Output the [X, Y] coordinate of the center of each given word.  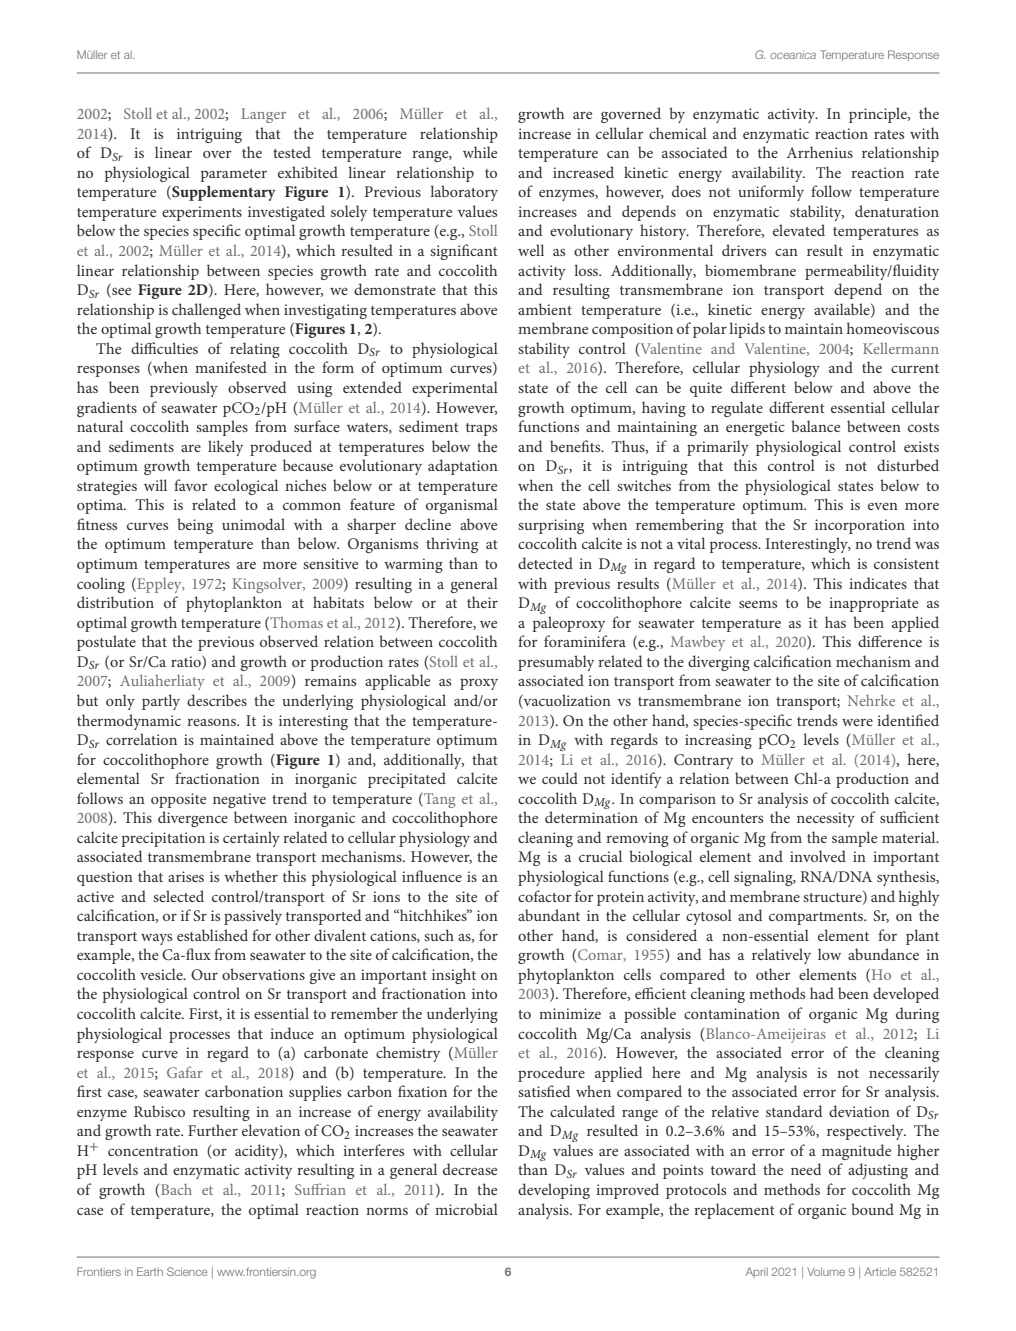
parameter [234, 175]
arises [186, 876]
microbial [466, 1209]
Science [187, 1271]
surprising [551, 526]
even [883, 506]
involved [818, 856]
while [480, 152]
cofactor [545, 896]
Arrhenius [820, 152]
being [195, 526]
